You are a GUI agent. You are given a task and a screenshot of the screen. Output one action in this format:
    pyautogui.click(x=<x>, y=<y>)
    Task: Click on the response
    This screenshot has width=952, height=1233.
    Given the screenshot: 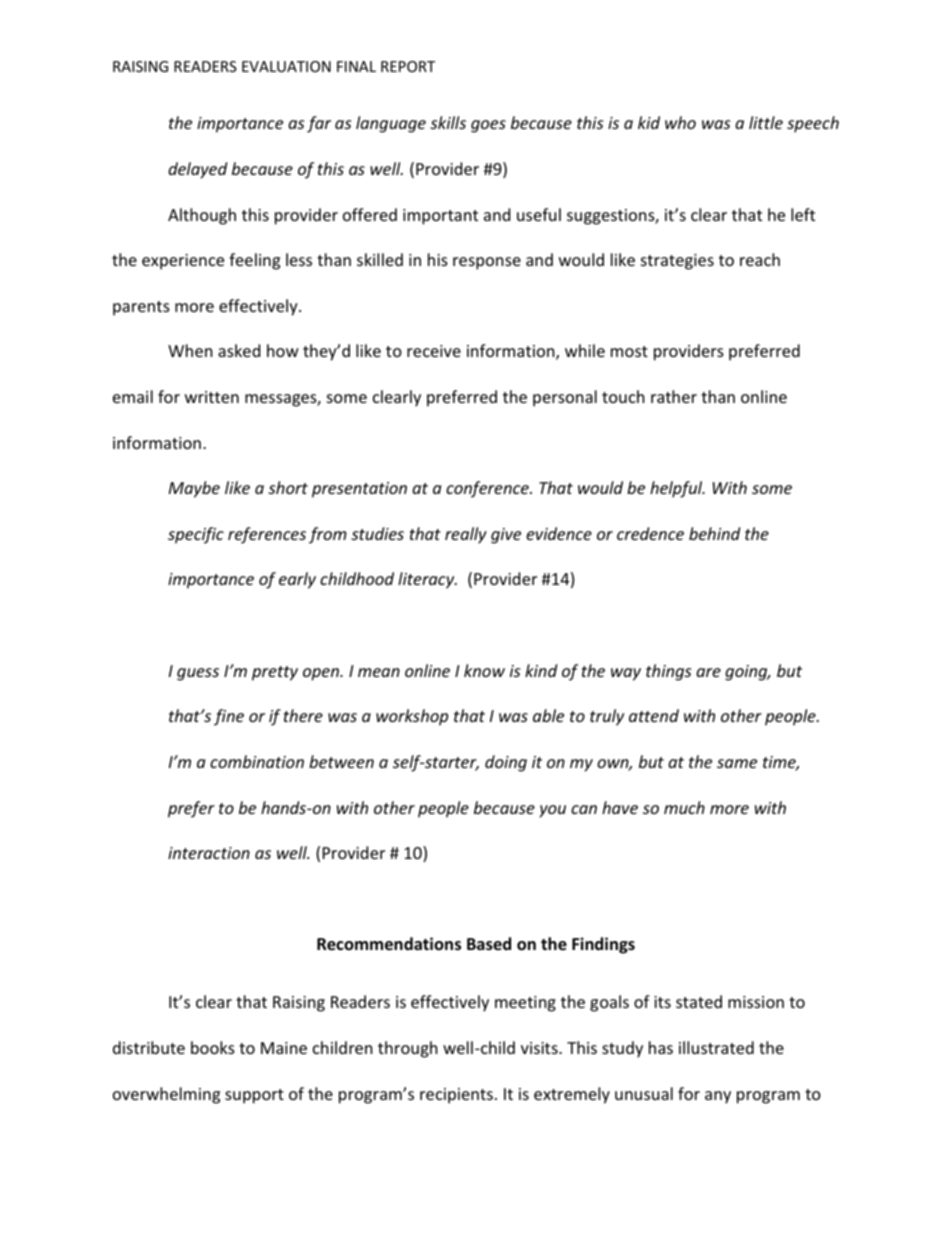 What is the action you would take?
    pyautogui.click(x=487, y=263)
